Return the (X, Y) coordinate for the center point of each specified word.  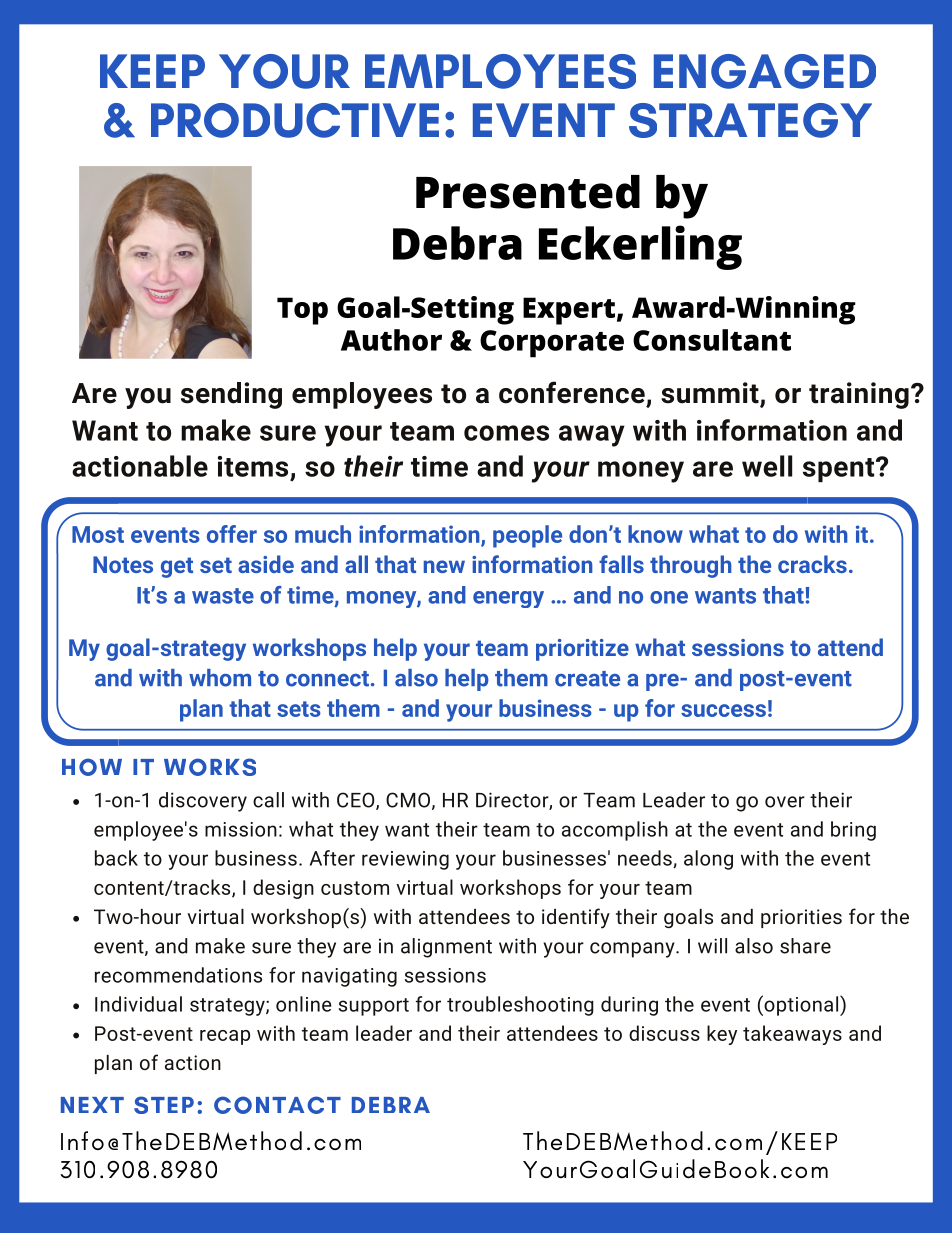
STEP (164, 1105)
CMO (408, 800)
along (708, 860)
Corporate (552, 344)
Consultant (712, 340)
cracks (812, 564)
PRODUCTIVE (295, 120)
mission (241, 829)
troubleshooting (520, 1006)
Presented (528, 192)
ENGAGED (765, 71)
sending (231, 395)
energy (508, 599)
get (177, 567)
